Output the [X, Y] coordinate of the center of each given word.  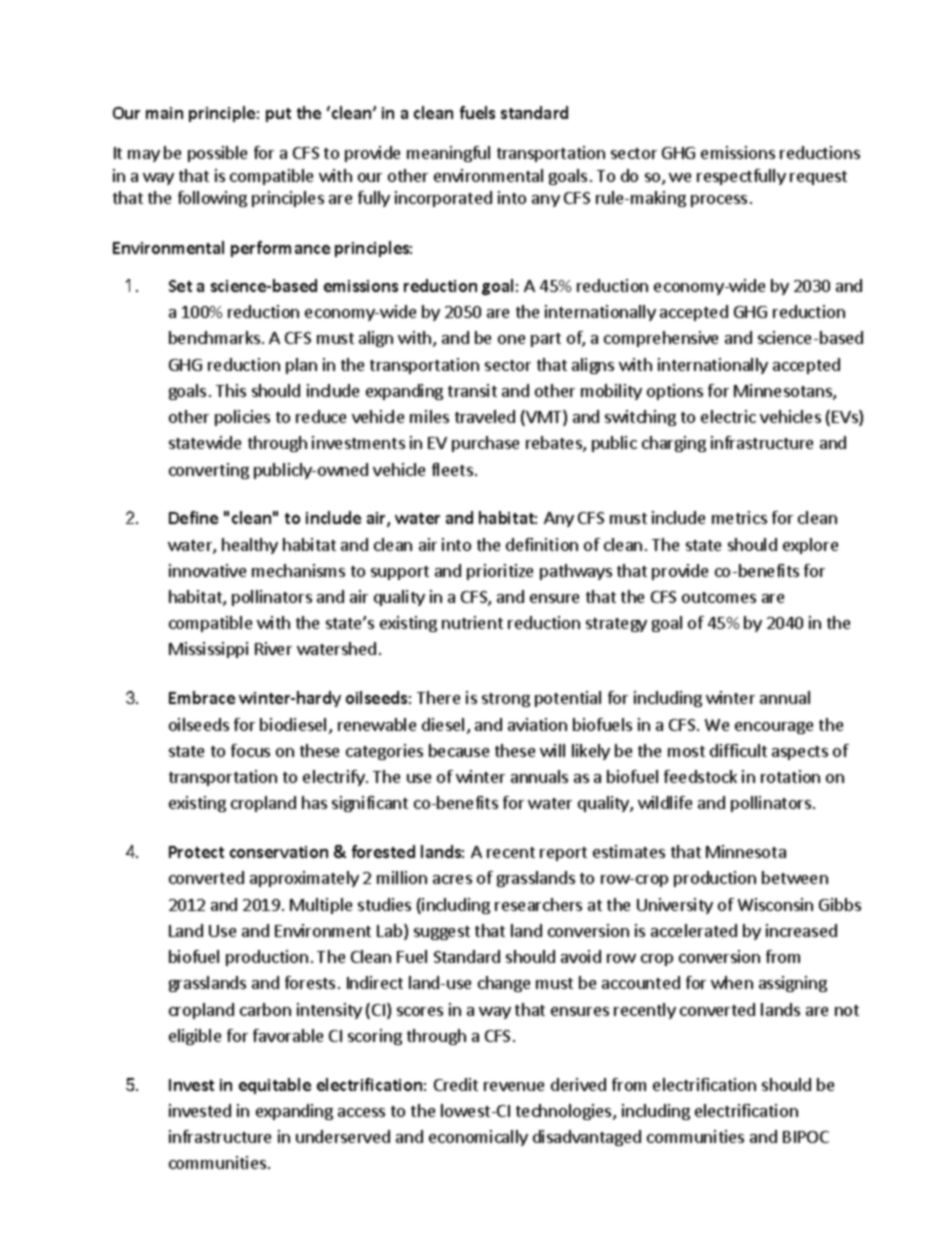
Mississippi [208, 650]
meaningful [448, 154]
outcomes [719, 597]
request [818, 178]
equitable [275, 1086]
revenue [514, 1086]
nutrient [472, 622]
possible [217, 154]
